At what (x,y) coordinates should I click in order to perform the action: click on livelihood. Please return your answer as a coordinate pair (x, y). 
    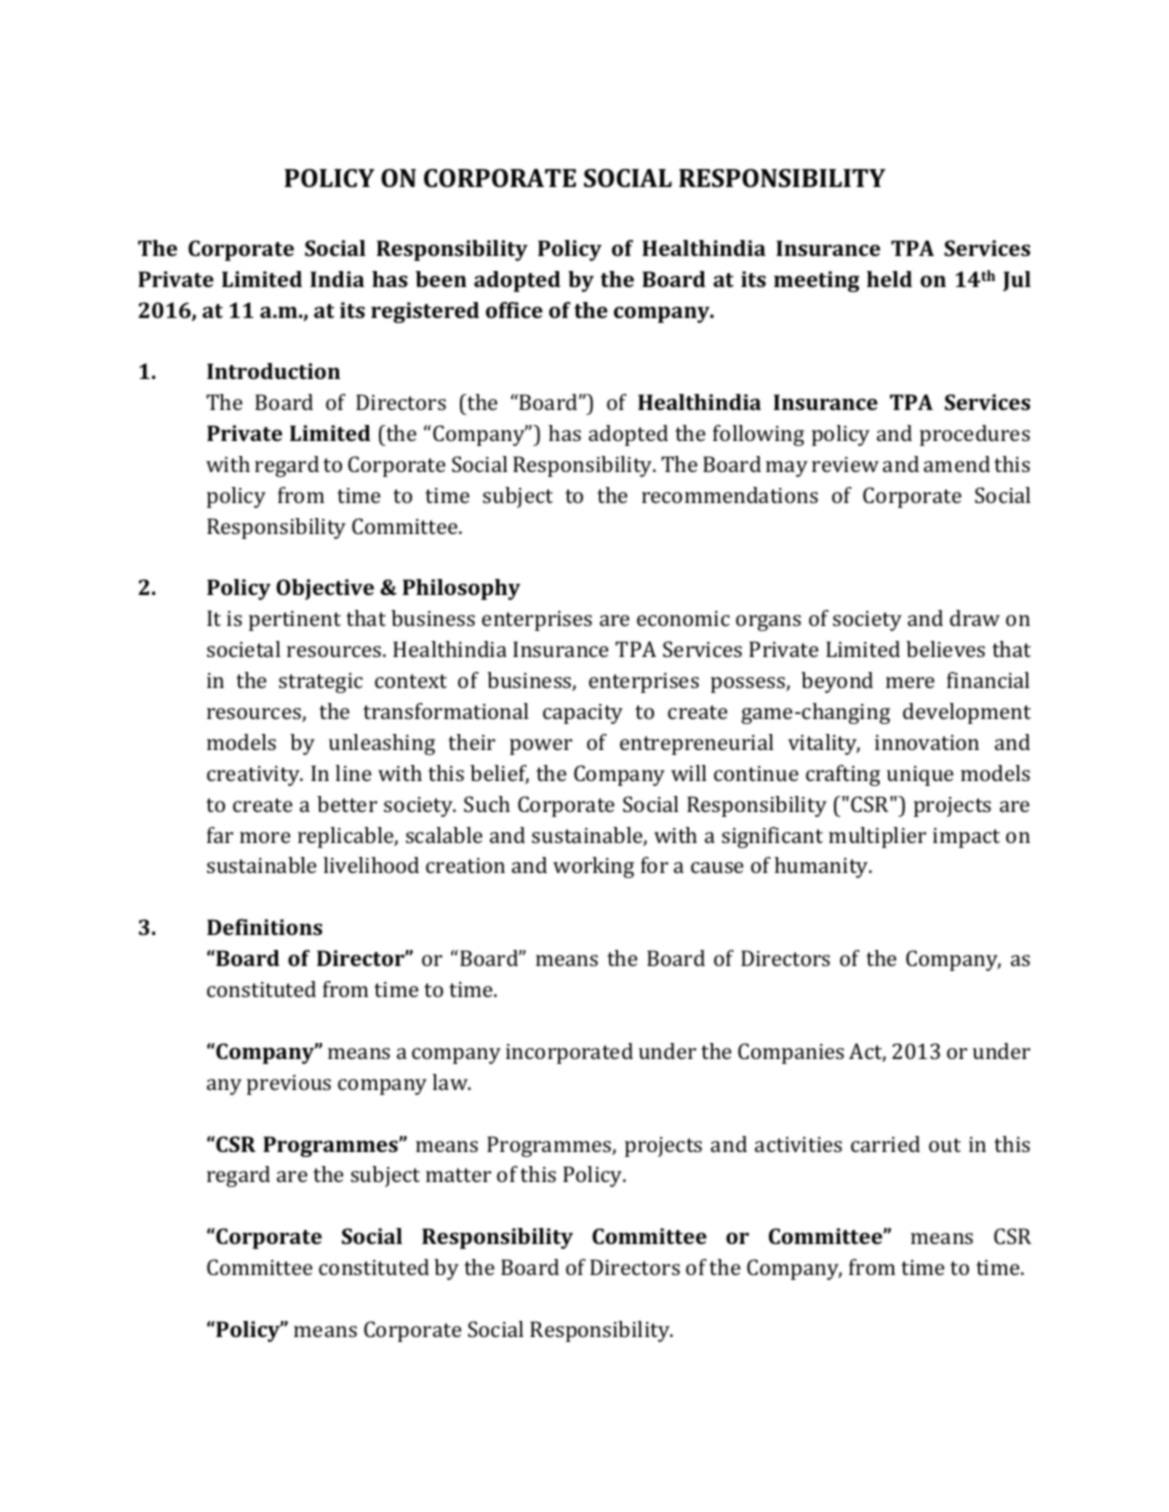
    Looking at the image, I should click on (371, 865).
